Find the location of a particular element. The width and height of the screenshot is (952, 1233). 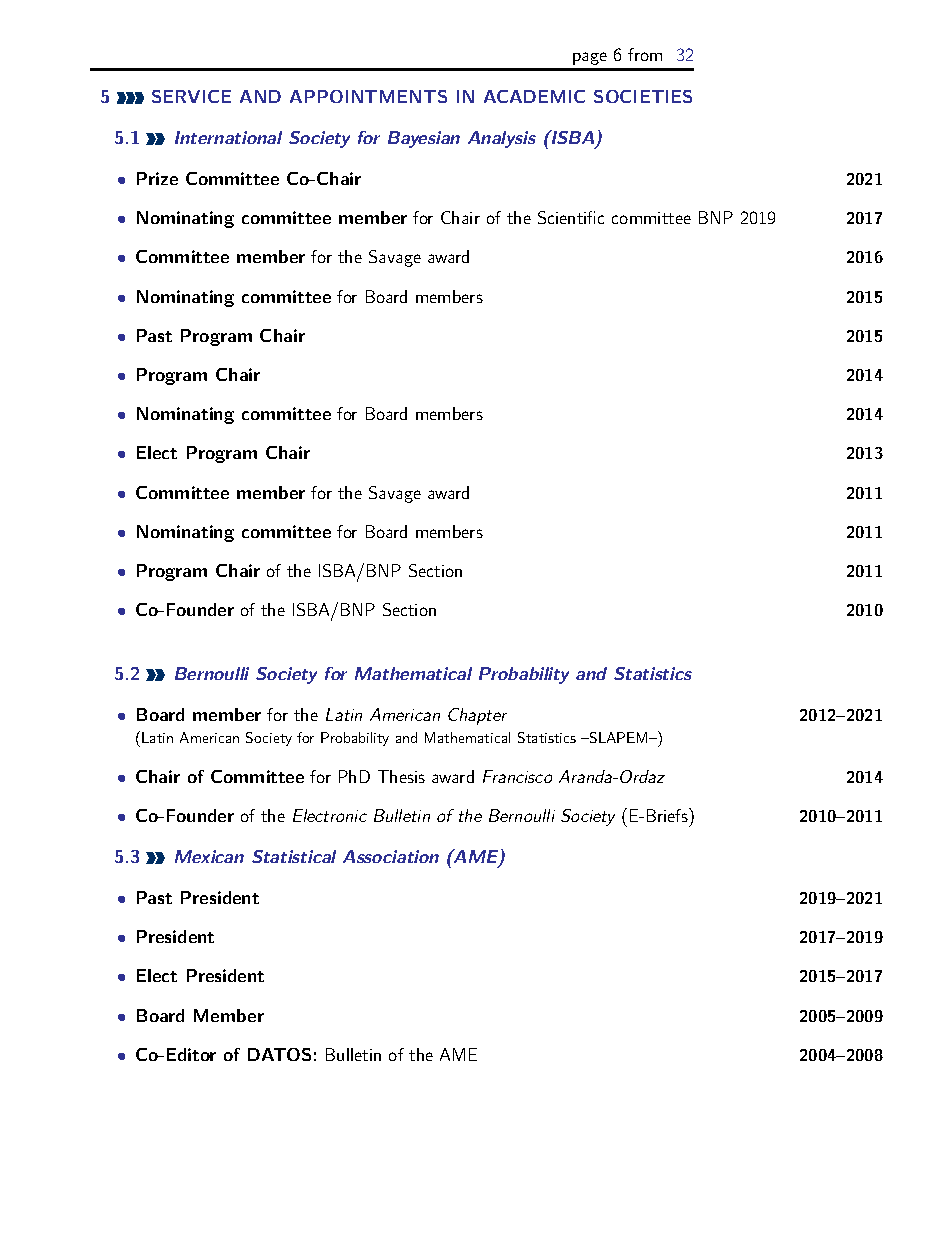

Francisco is located at coordinates (517, 776).
